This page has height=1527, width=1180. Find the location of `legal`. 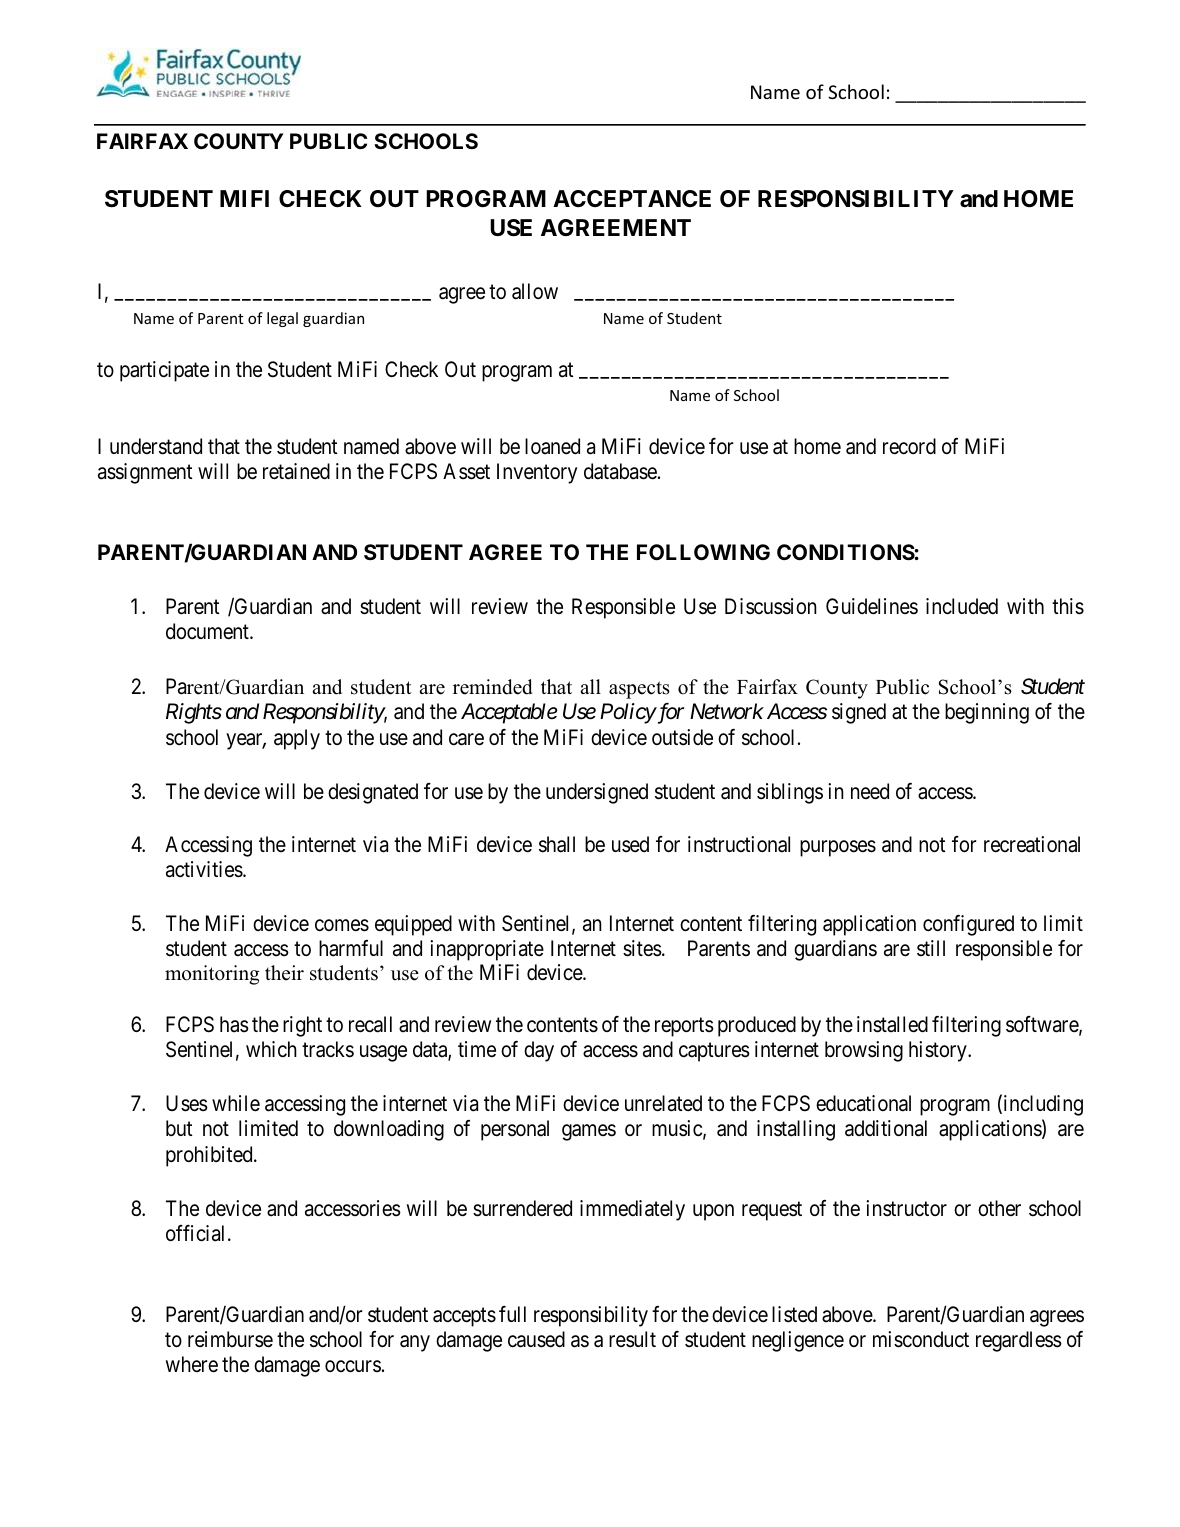

legal is located at coordinates (282, 319).
